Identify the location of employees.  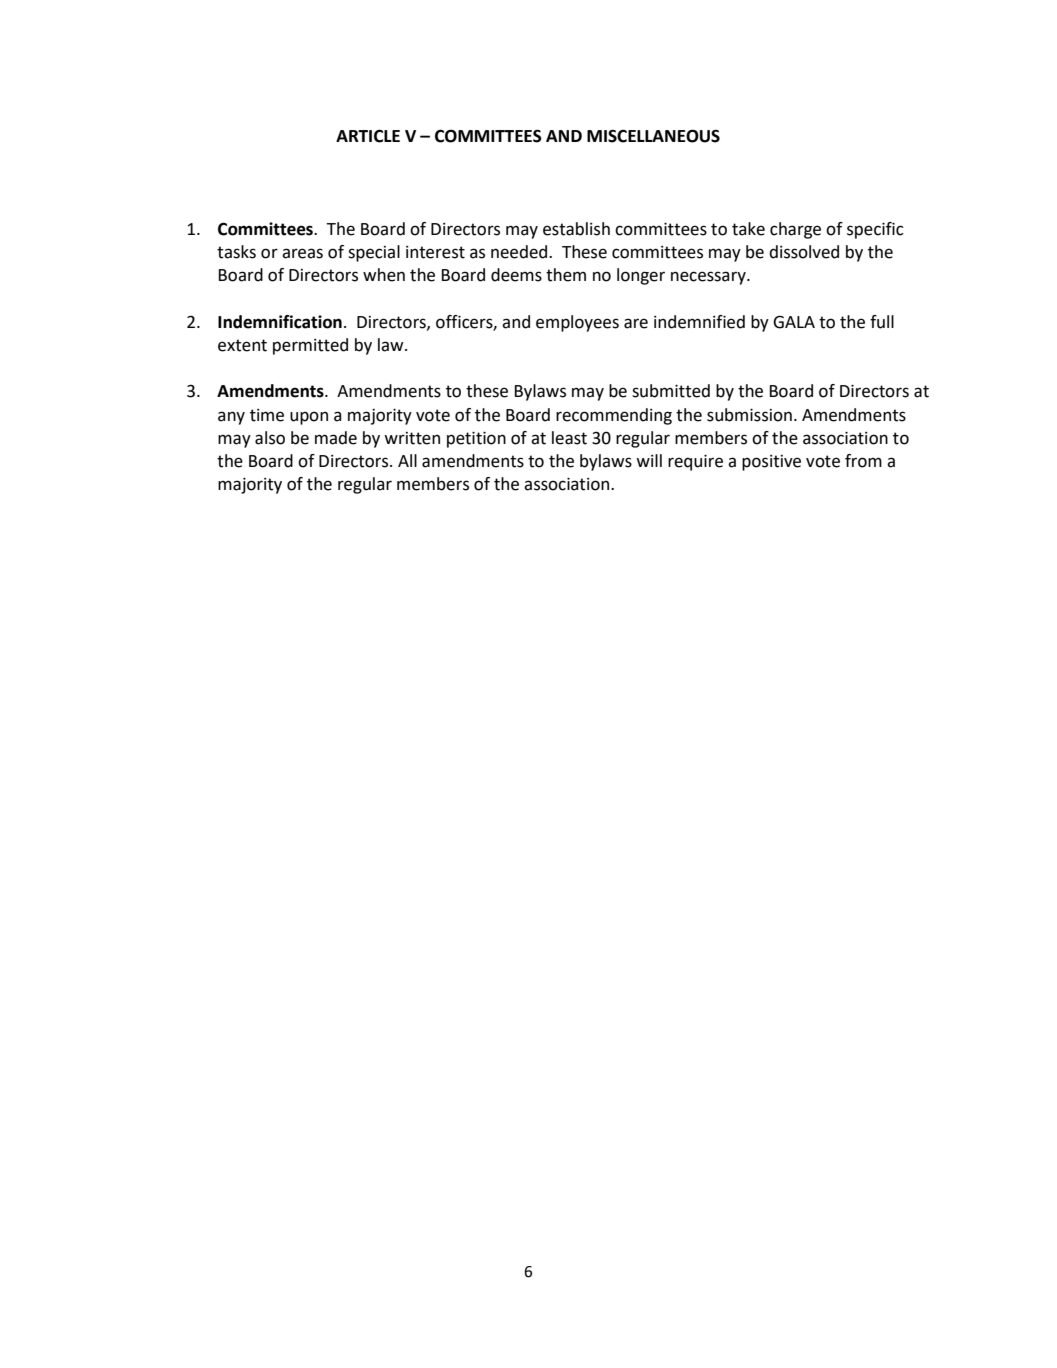
(577, 323).
